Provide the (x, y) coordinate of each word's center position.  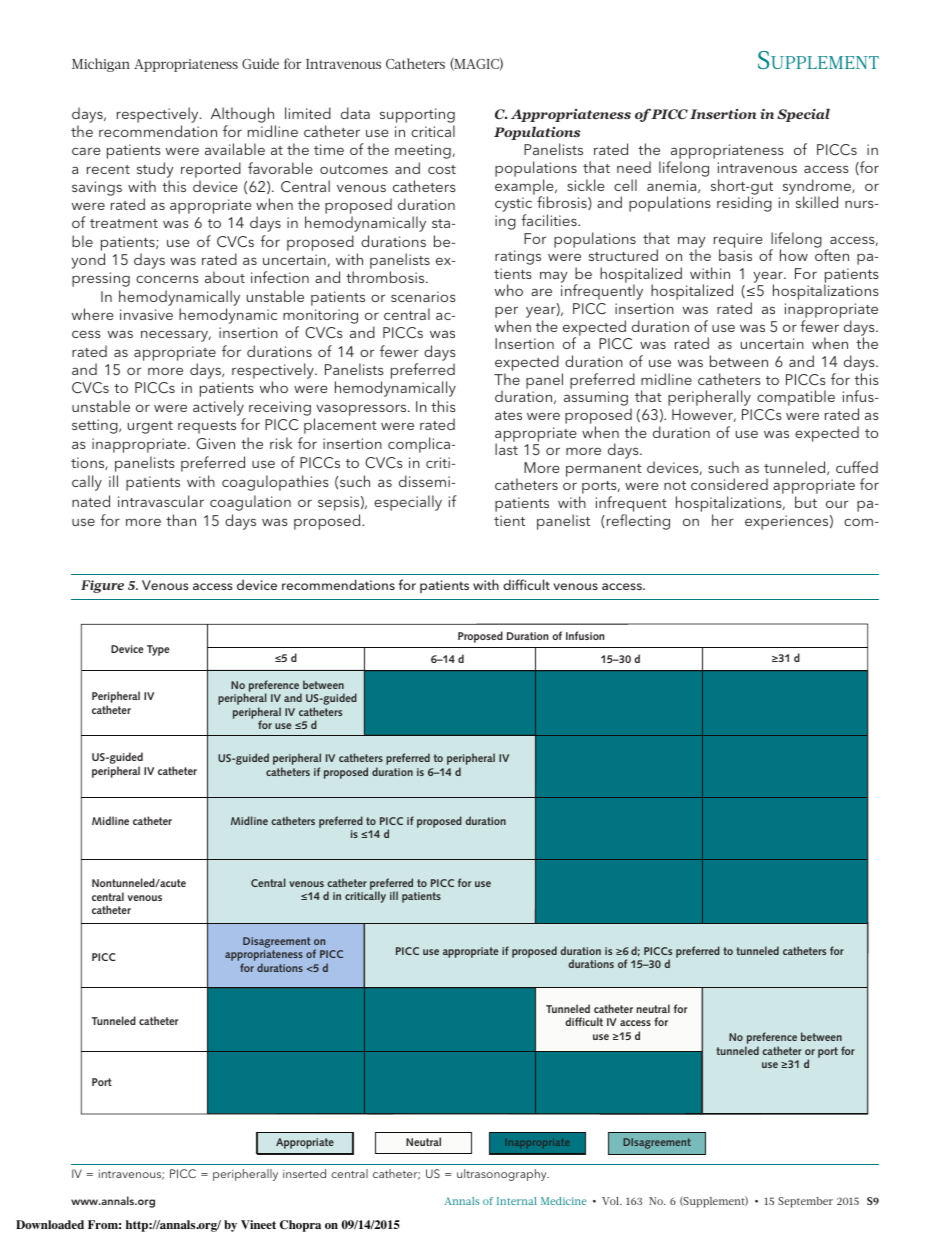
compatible (796, 398)
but (806, 502)
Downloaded (50, 1224)
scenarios (423, 296)
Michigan (101, 65)
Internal (517, 1201)
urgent (150, 427)
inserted (304, 1173)
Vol (612, 1201)
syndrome (818, 188)
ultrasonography (503, 1175)
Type (158, 650)
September (805, 1202)
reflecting (638, 522)
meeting (423, 151)
